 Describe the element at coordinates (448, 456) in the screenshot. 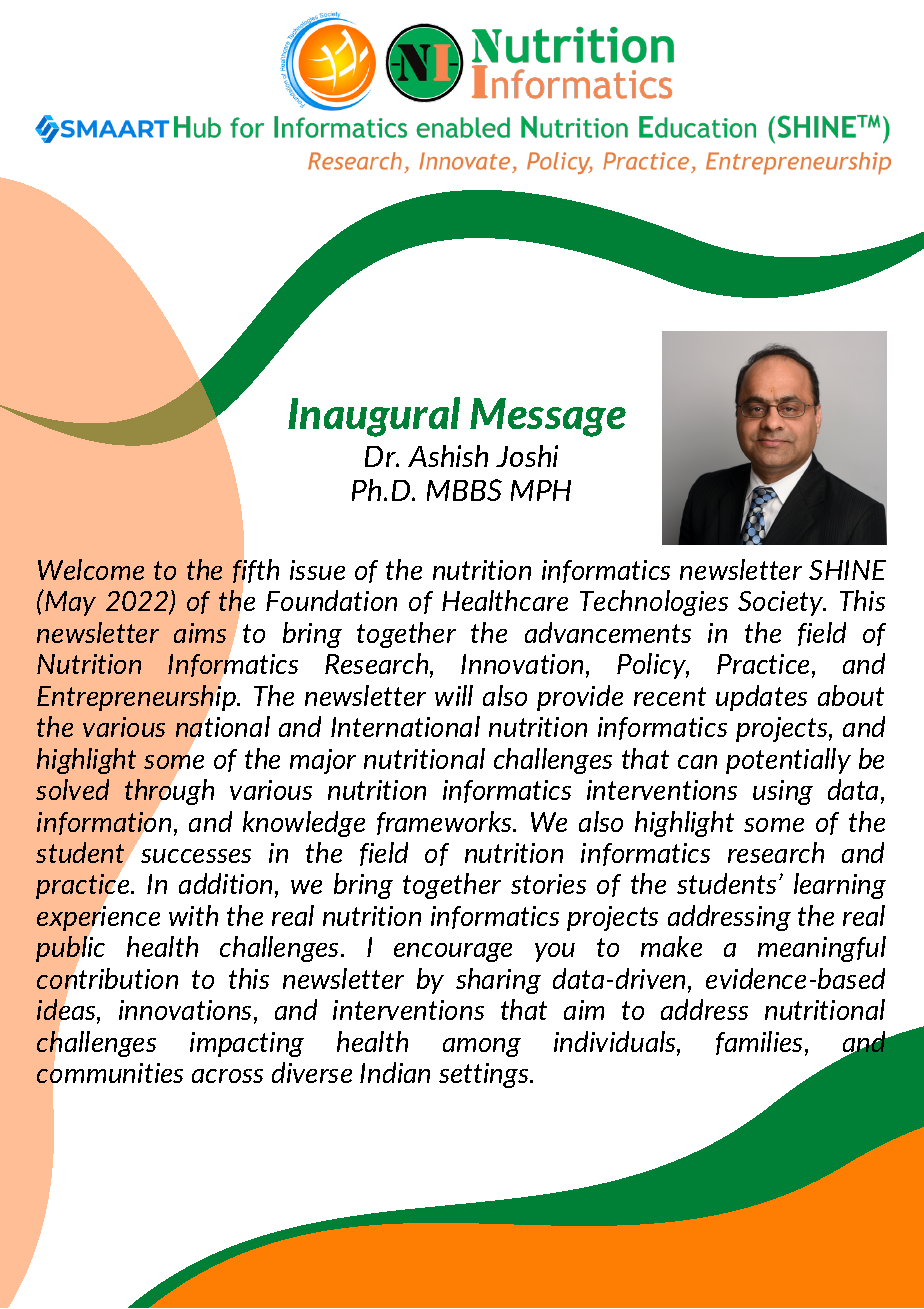

I see `Ashish` at that location.
